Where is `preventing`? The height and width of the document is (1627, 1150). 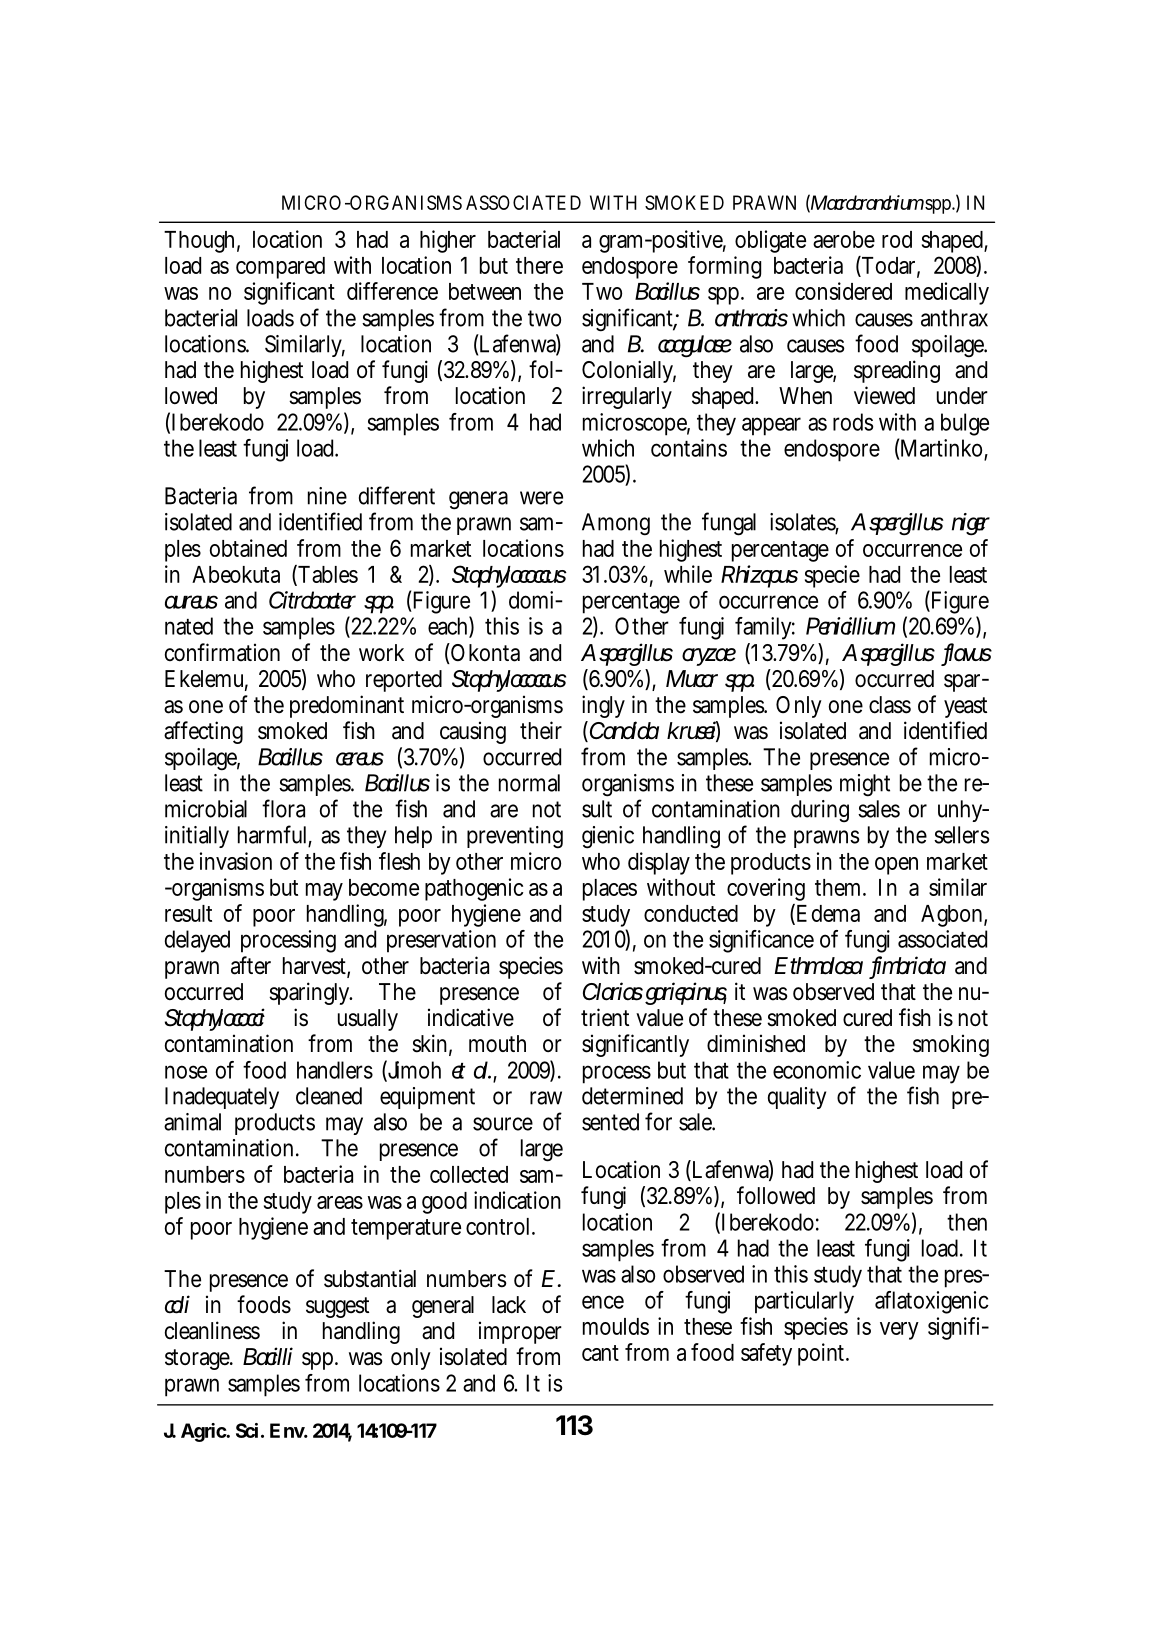 preventing is located at coordinates (515, 837).
